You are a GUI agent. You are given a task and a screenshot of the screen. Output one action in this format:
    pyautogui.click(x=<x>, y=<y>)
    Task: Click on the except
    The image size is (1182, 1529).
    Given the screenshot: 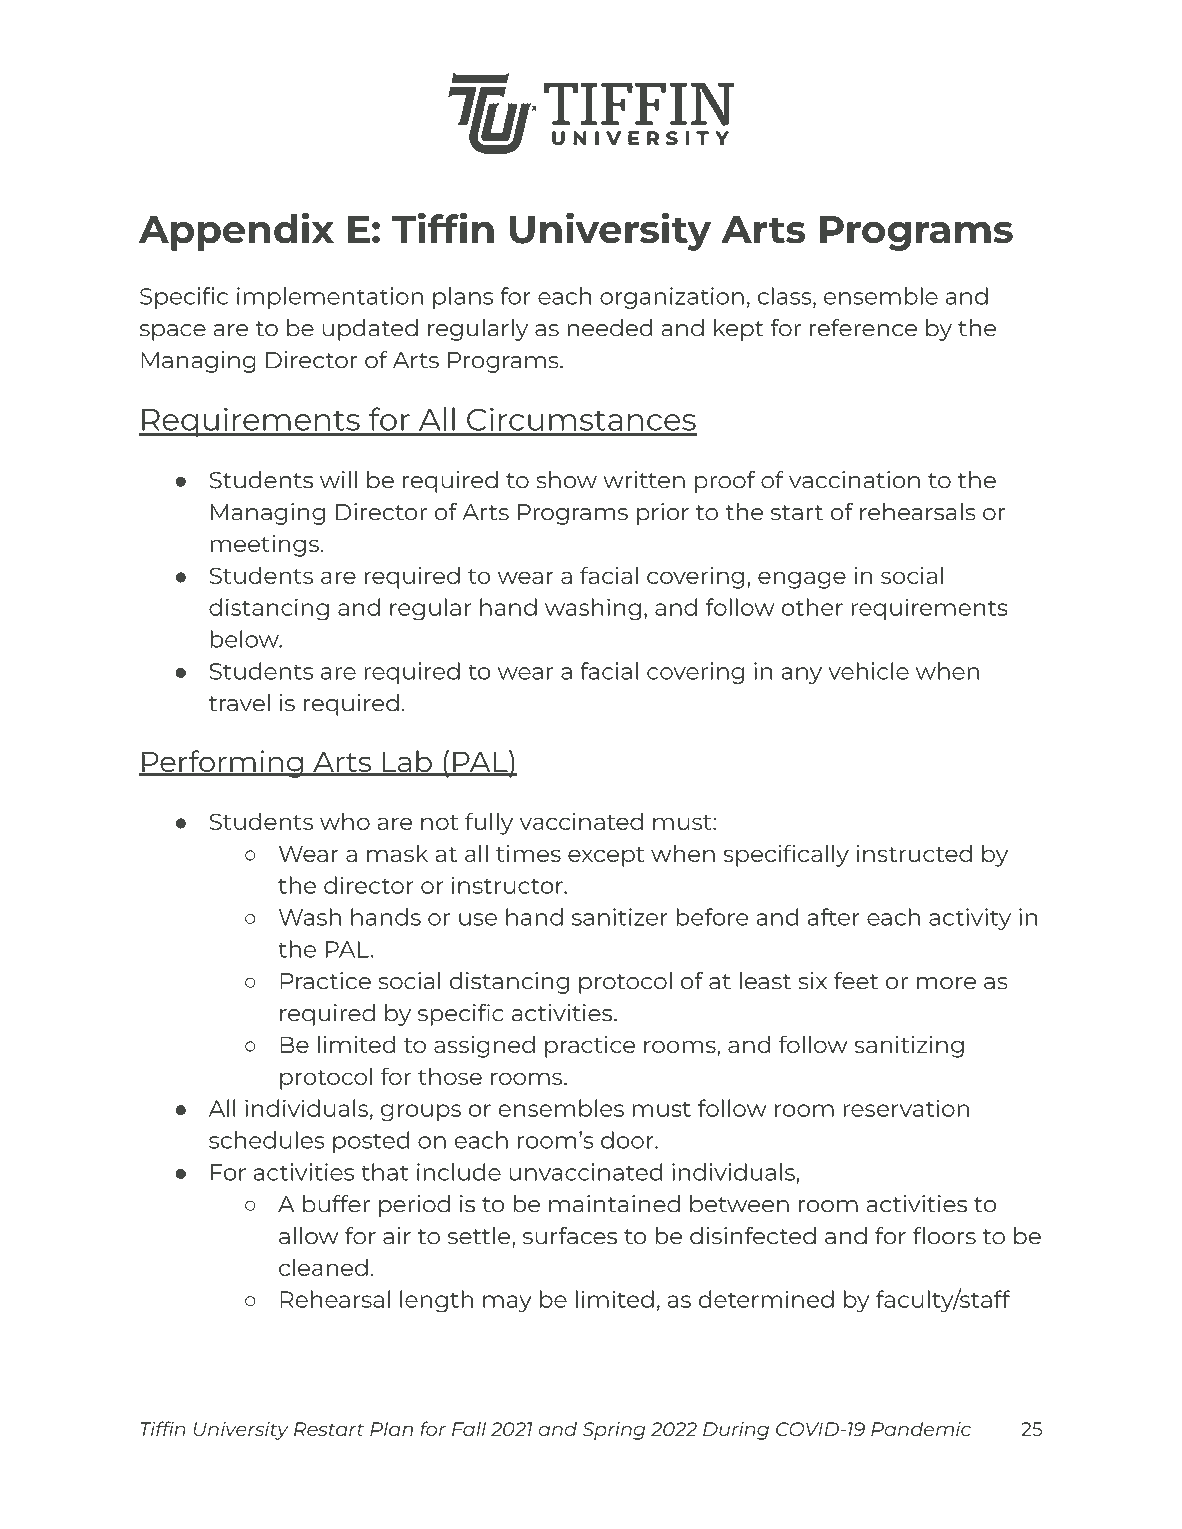 What is the action you would take?
    pyautogui.click(x=606, y=857)
